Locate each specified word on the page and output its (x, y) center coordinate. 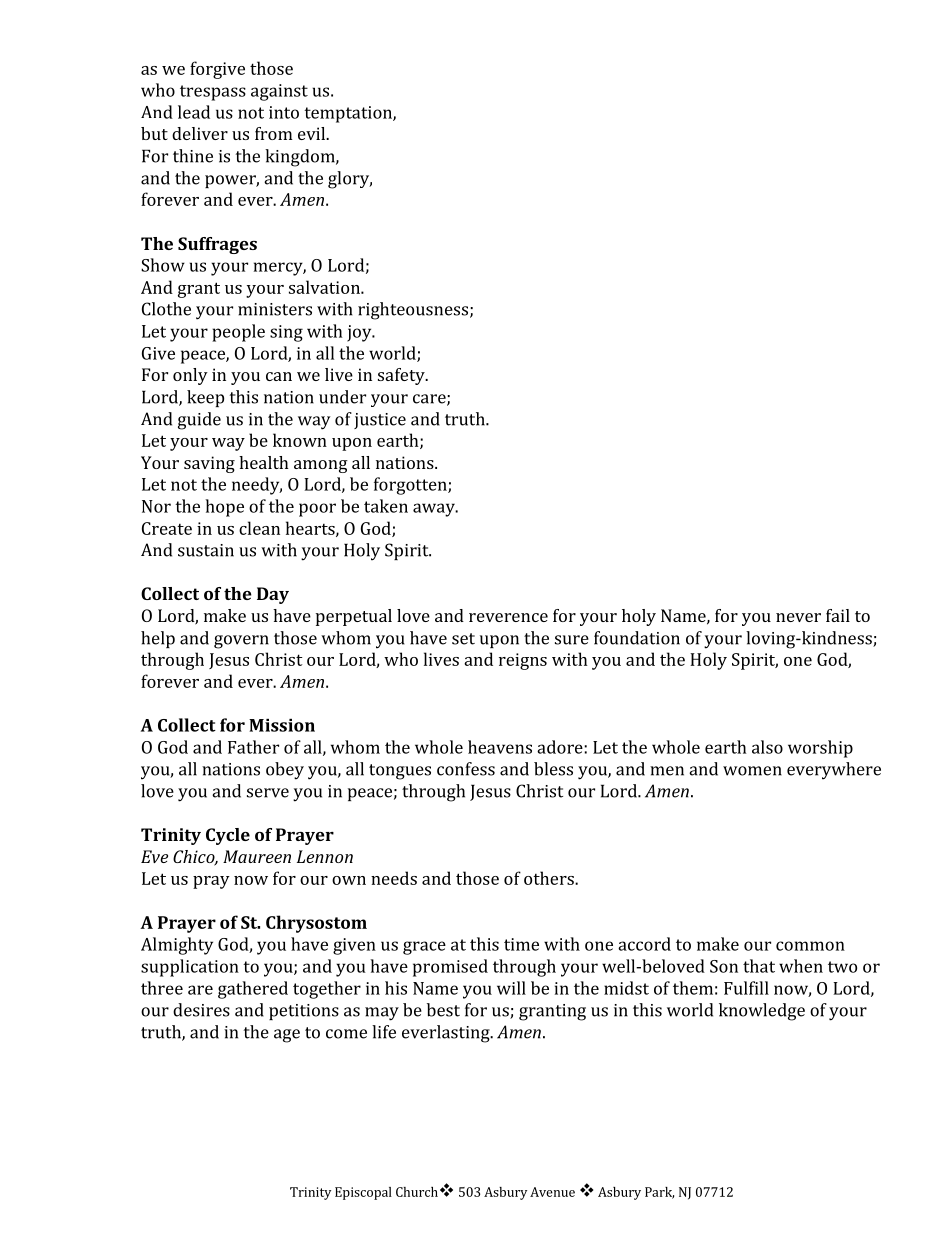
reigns (523, 661)
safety (402, 376)
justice (380, 421)
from (274, 133)
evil (313, 133)
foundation (637, 638)
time (521, 944)
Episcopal (363, 1193)
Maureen (257, 856)
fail (838, 615)
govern (241, 642)
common (810, 946)
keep (205, 398)
